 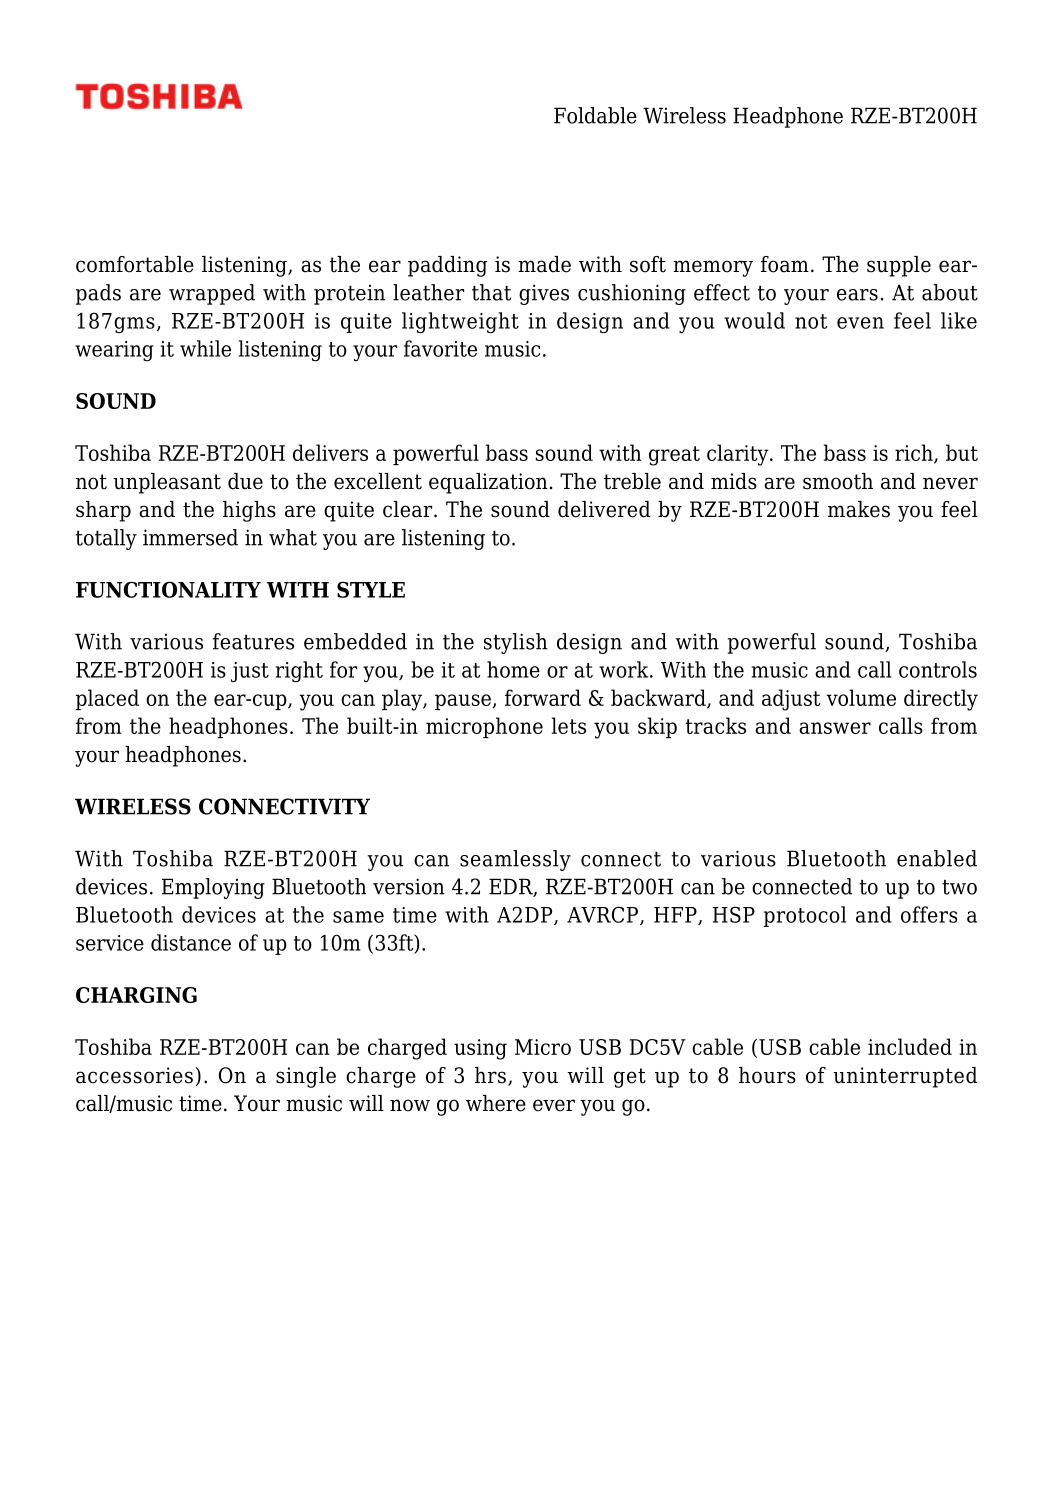 What do you see at coordinates (905, 1077) in the document?
I see `uninterrupted` at bounding box center [905, 1077].
